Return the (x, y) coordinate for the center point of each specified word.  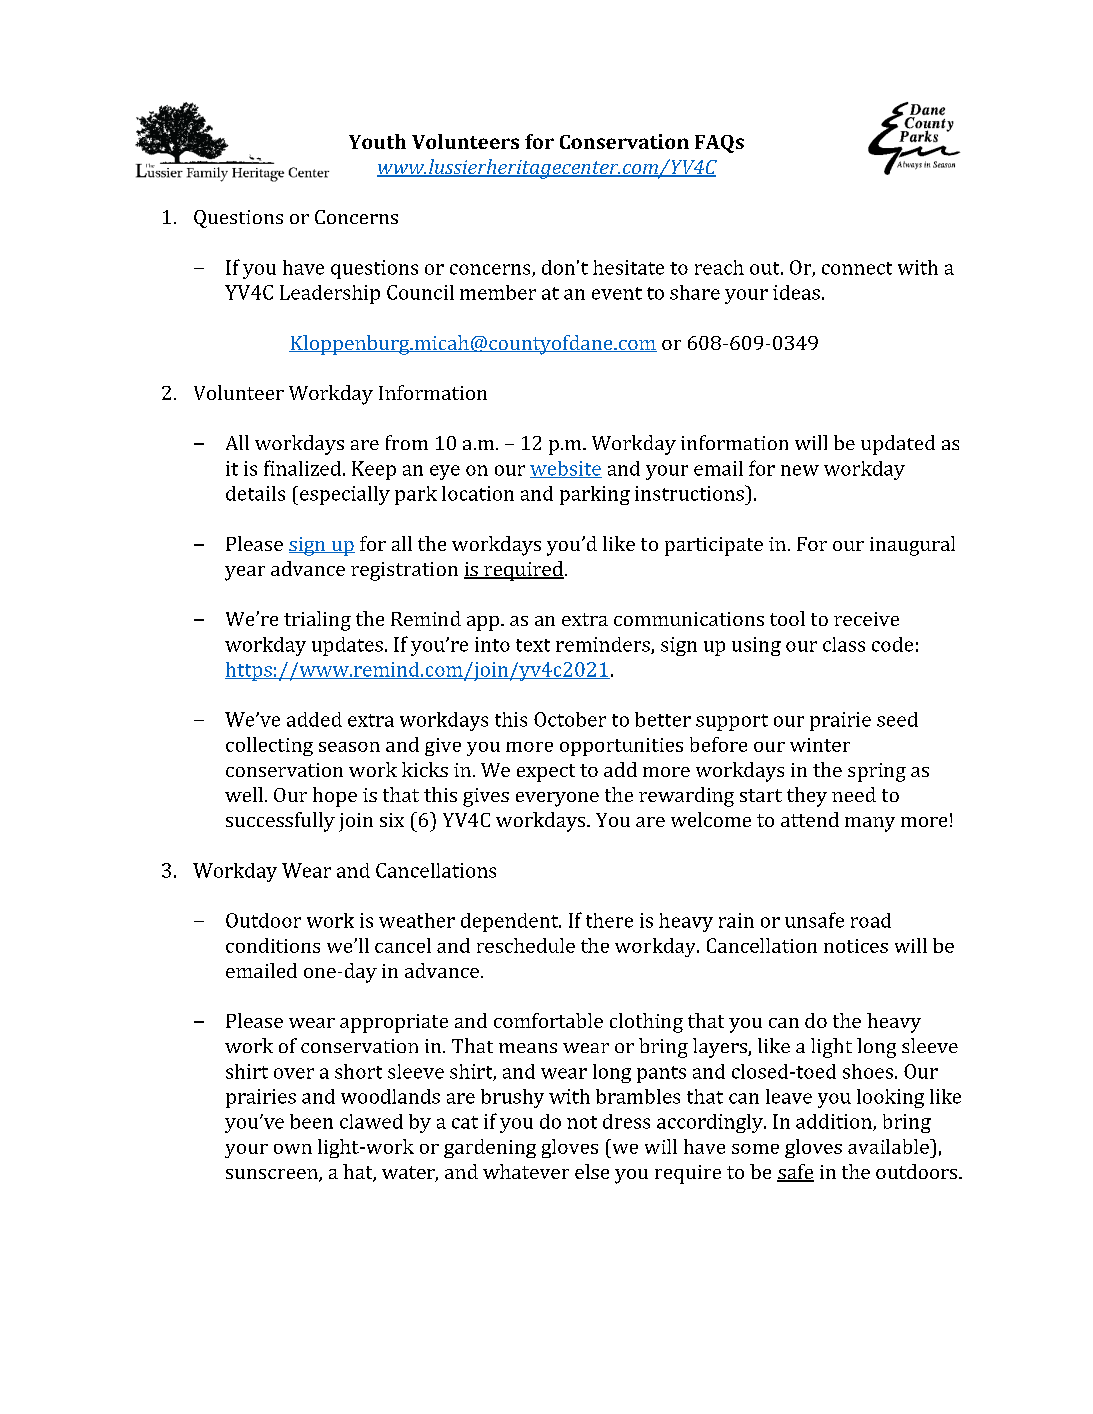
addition (835, 1122)
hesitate (628, 267)
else (592, 1171)
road (871, 920)
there (609, 920)
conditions (273, 945)
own (293, 1149)
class (844, 644)
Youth (377, 141)
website (566, 469)
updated (898, 445)
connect (857, 268)
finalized (302, 468)
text (533, 645)
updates (347, 646)
